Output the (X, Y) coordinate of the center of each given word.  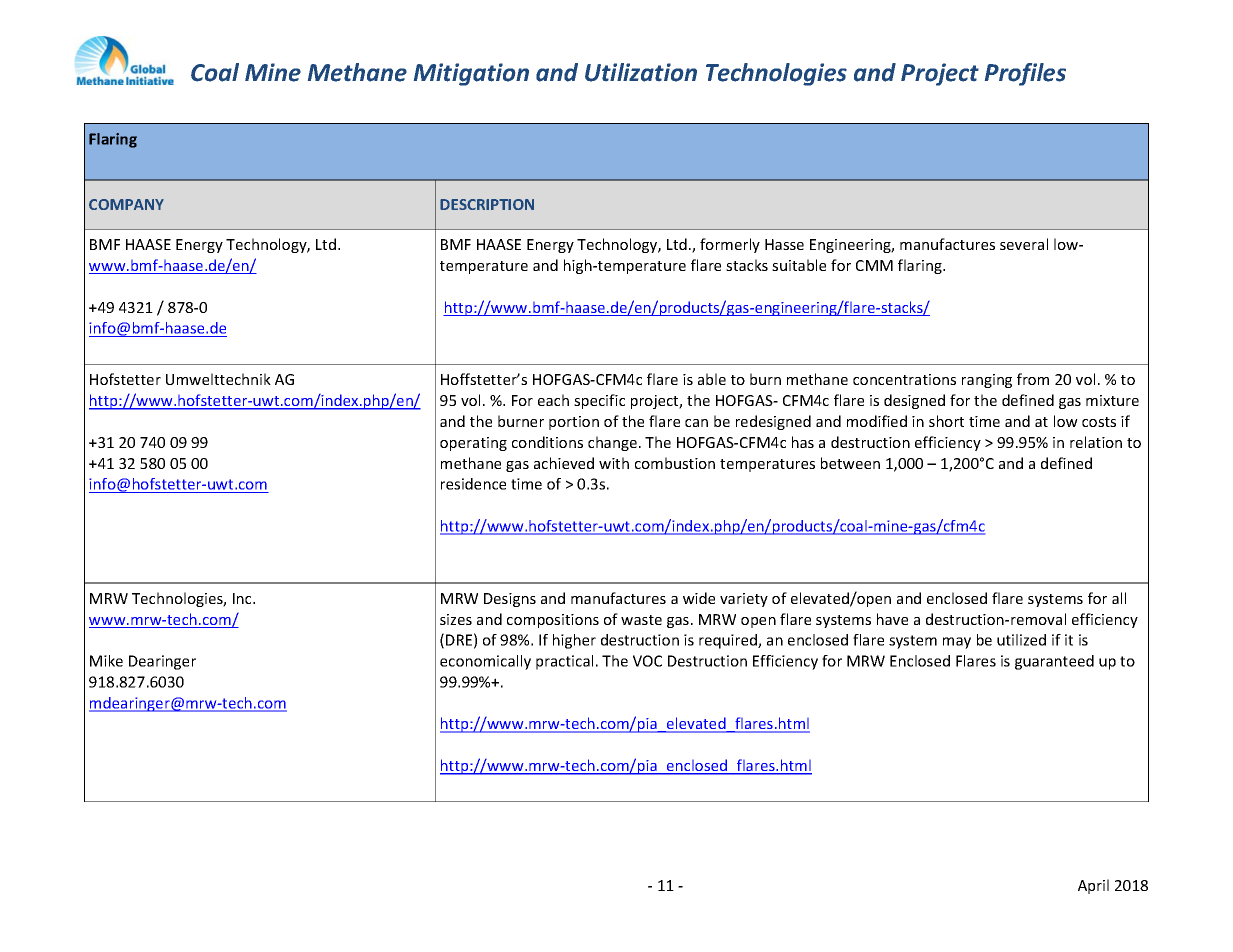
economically (485, 662)
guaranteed (1054, 662)
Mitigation (471, 74)
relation (1096, 442)
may (957, 643)
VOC (647, 661)
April (1093, 886)
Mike (106, 661)
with (614, 463)
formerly (730, 245)
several (1024, 244)
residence (473, 484)
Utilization (641, 72)
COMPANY (126, 204)
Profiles (1025, 74)
